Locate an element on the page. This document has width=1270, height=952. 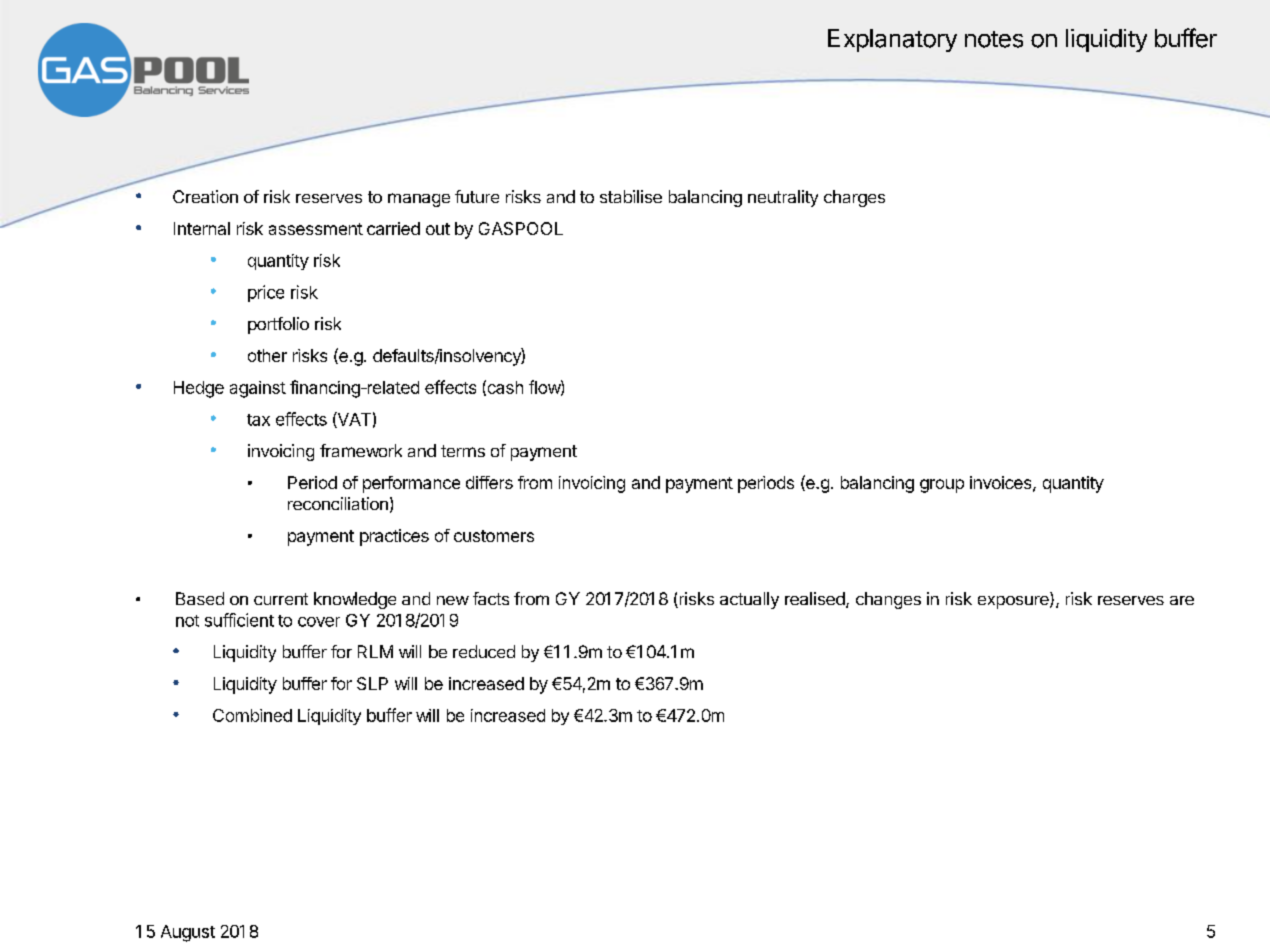
reconciliation is located at coordinates (338, 503).
